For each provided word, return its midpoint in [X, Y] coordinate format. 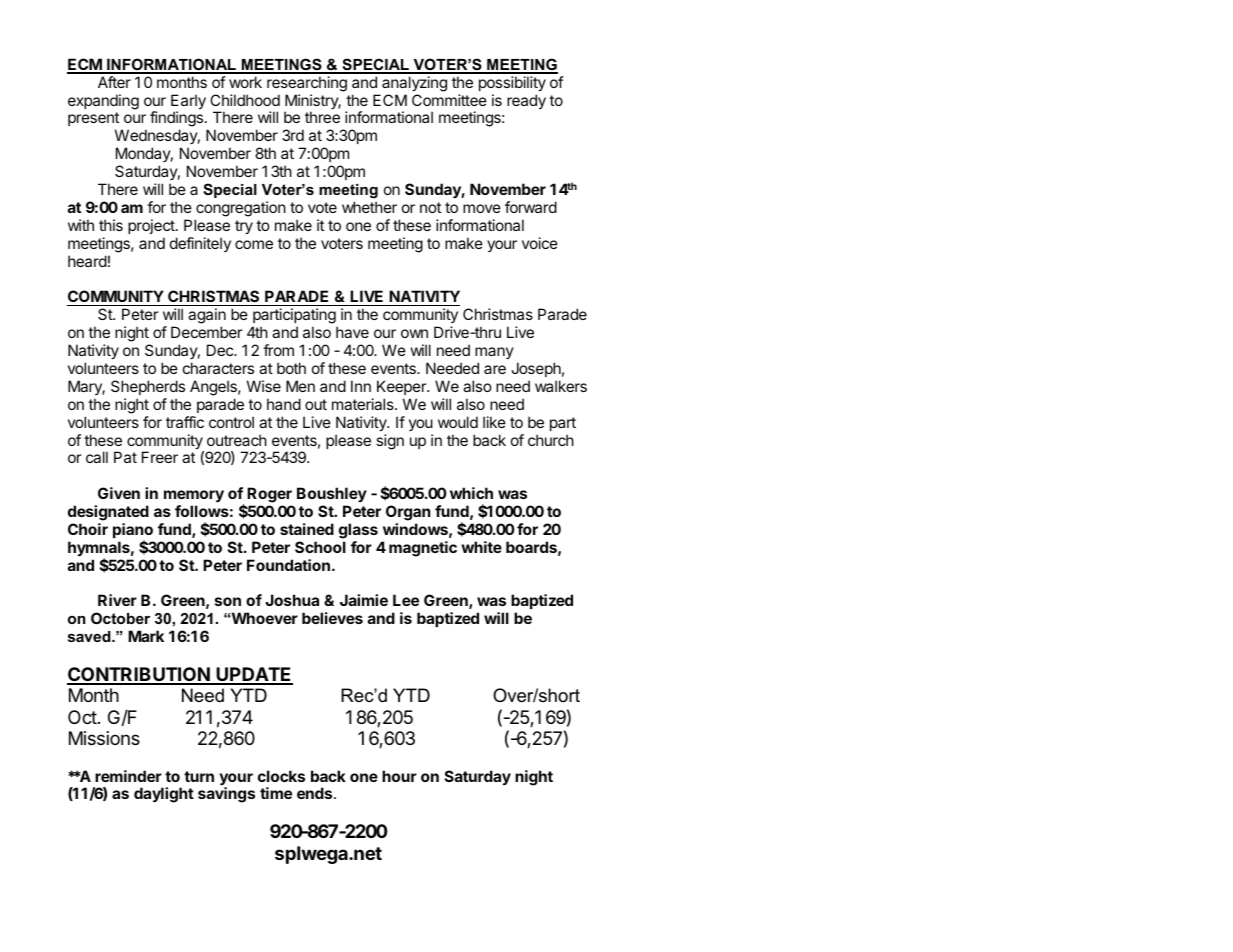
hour [399, 776]
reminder [128, 776]
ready [526, 102]
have [352, 332]
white [481, 547]
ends [316, 793]
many [494, 353]
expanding [103, 102]
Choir [88, 529]
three [322, 117]
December [206, 332]
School [320, 547]
